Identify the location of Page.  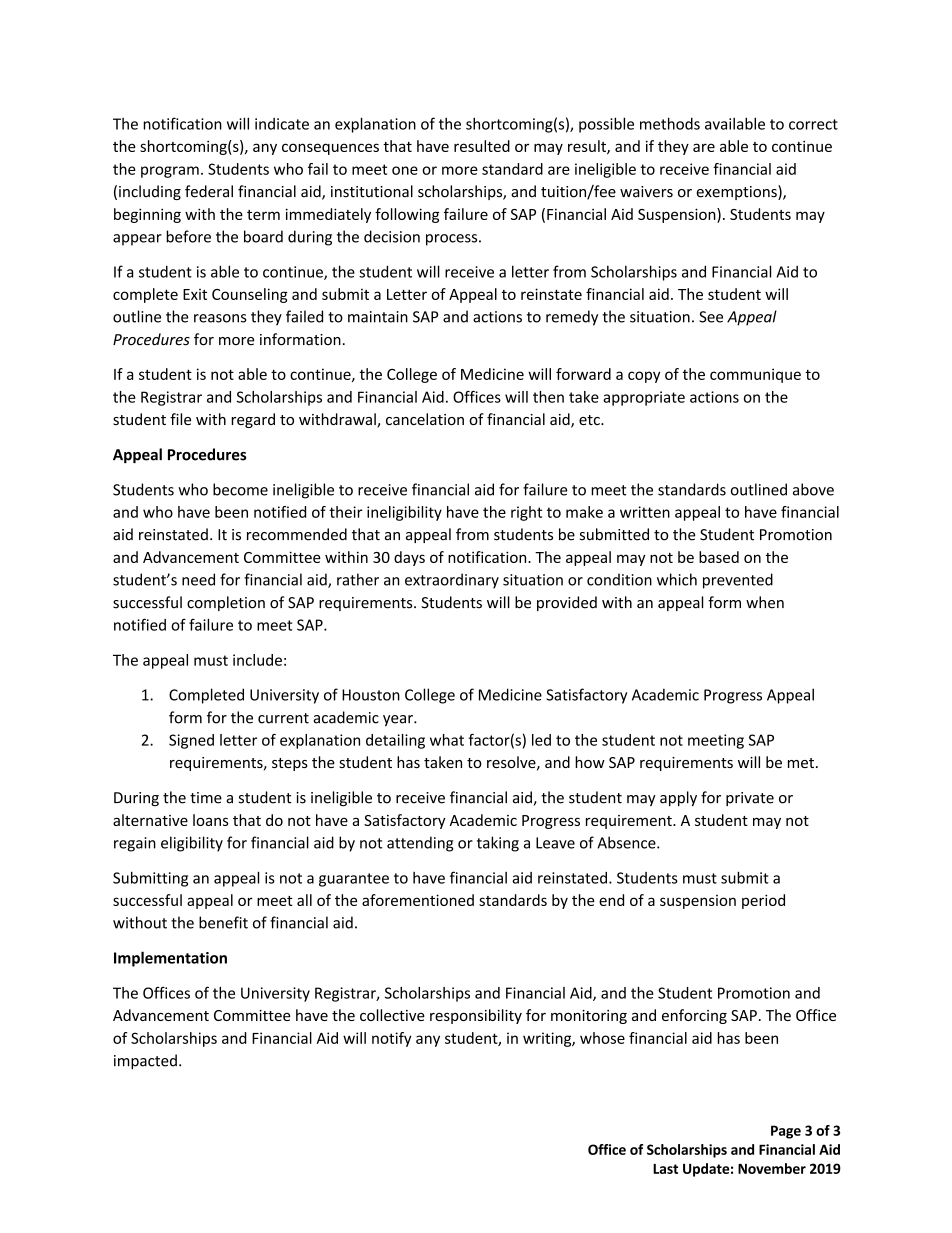
(786, 1132).
